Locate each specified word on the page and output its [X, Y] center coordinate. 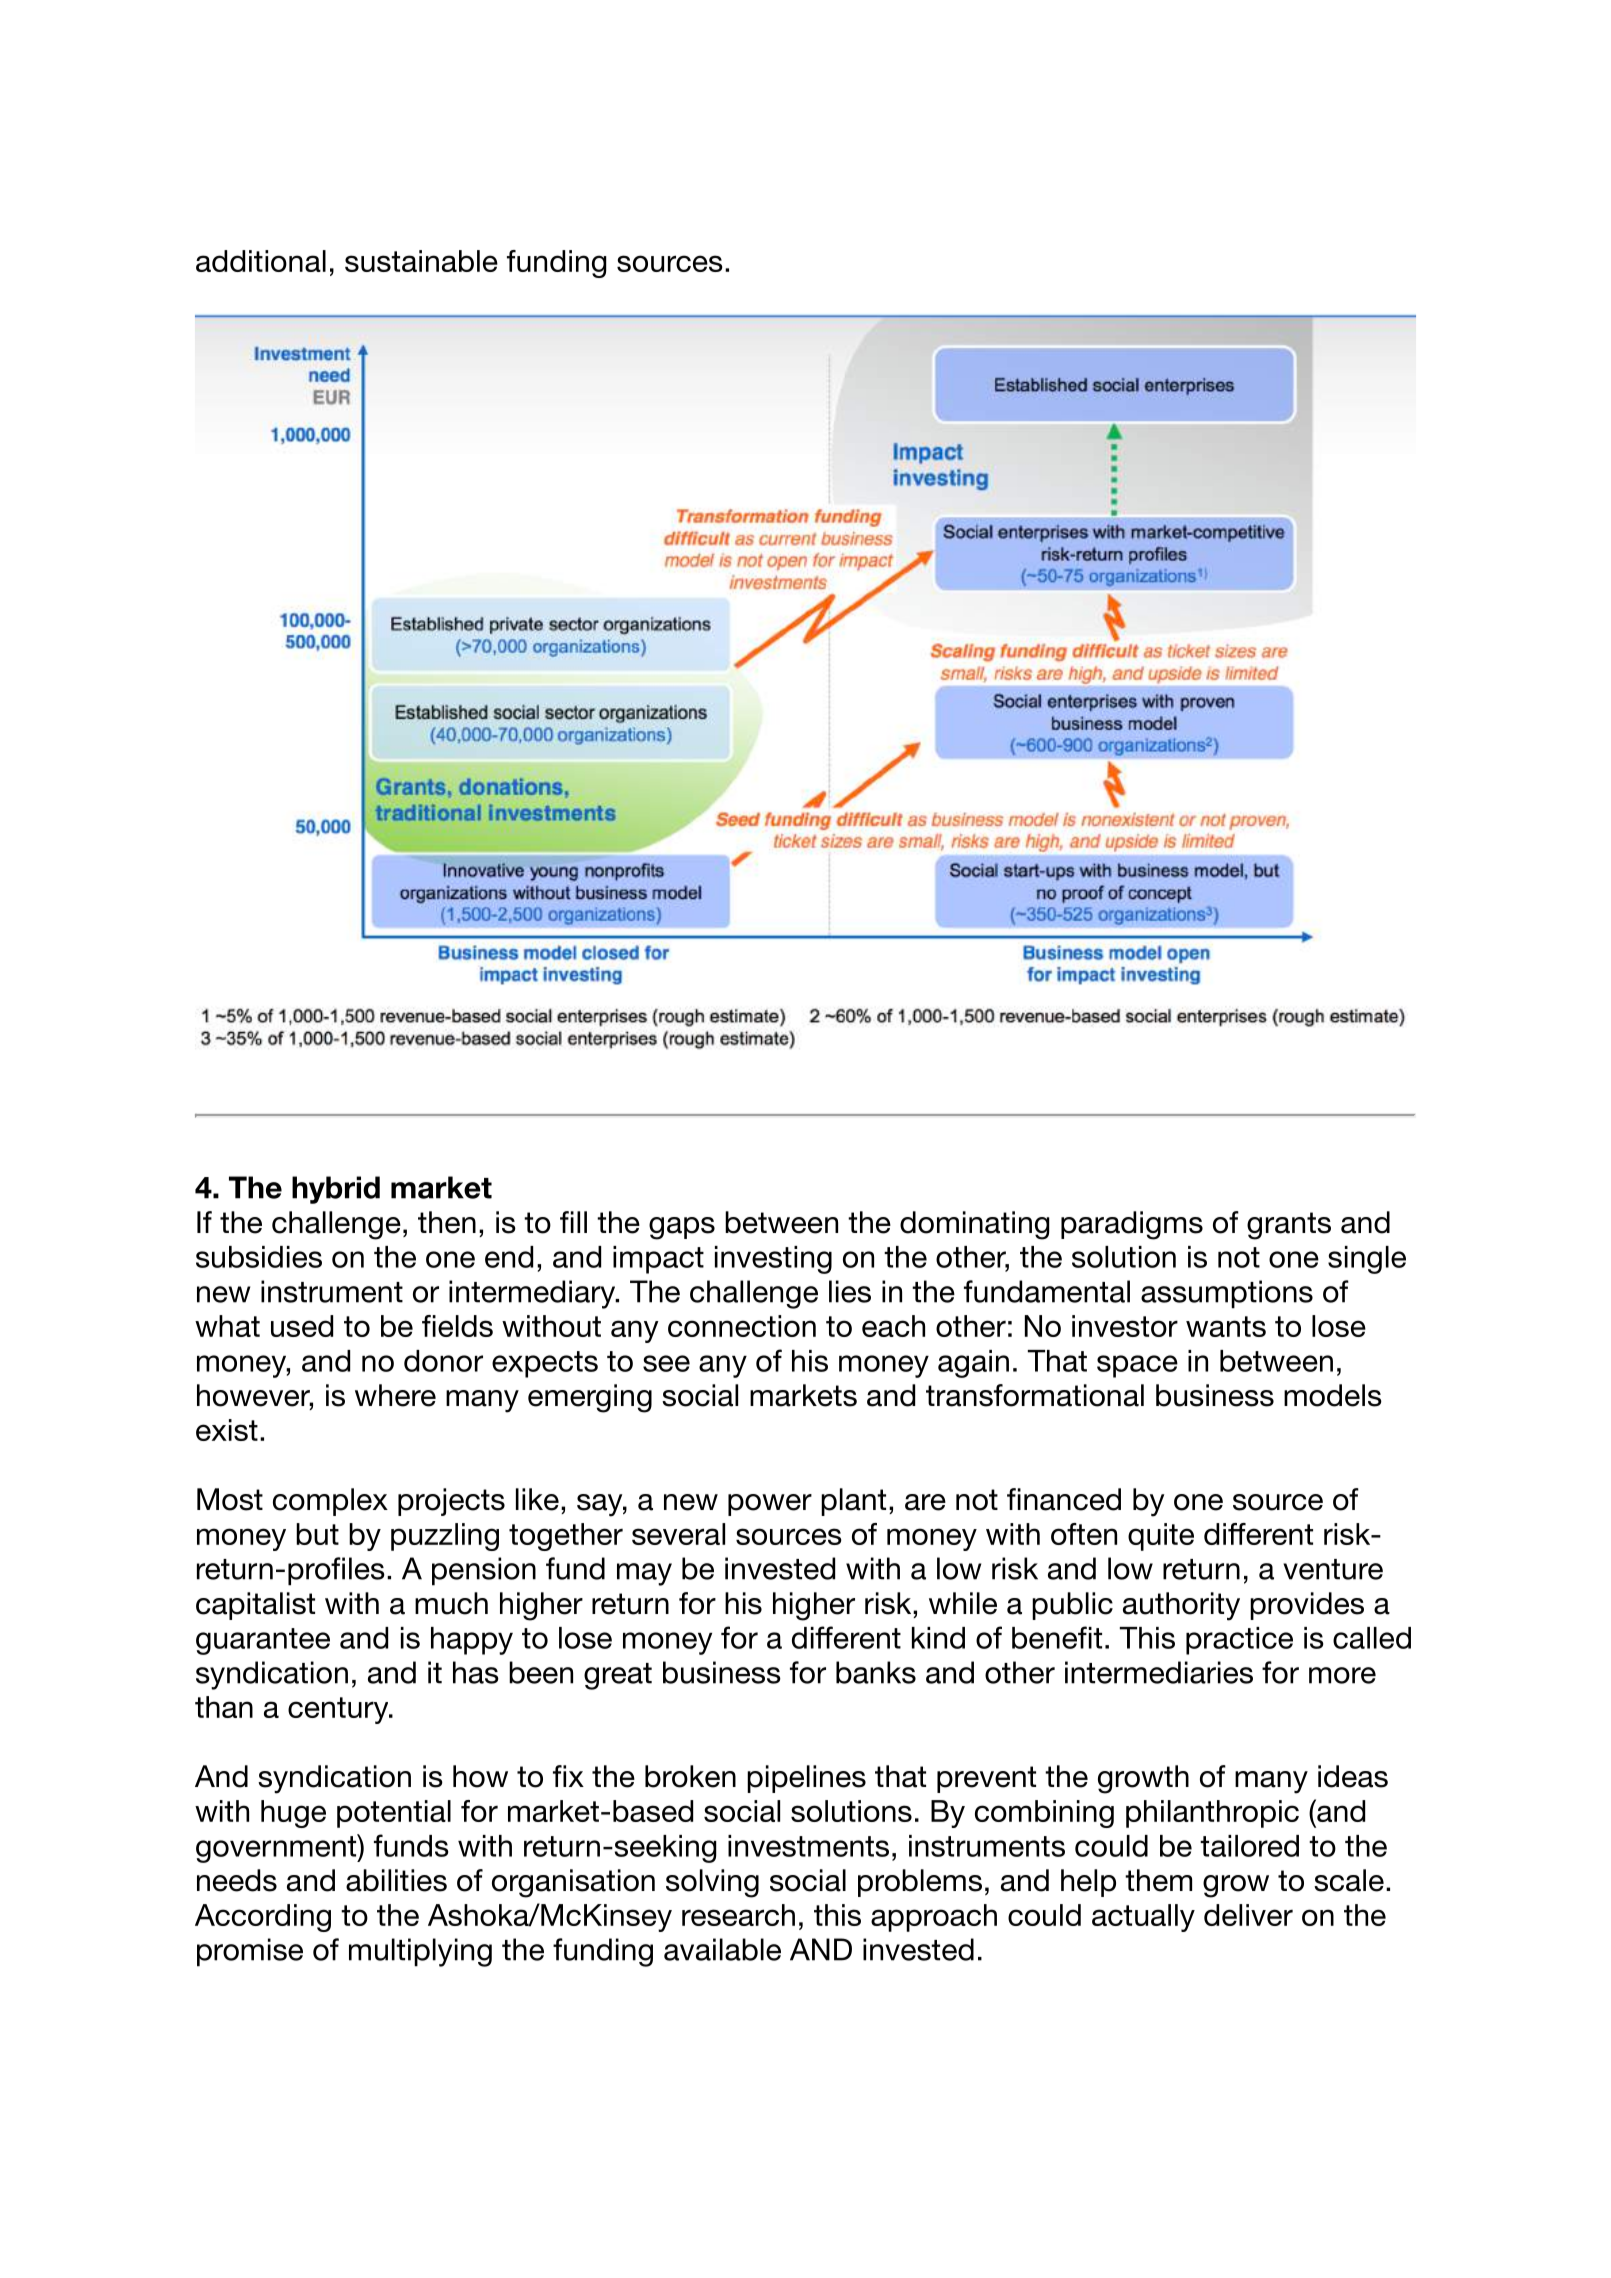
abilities [396, 1880]
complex [330, 1502]
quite [1161, 1537]
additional [261, 261]
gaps [682, 1228]
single [1367, 1260]
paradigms [1132, 1225]
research [738, 1915]
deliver [1248, 1915]
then [447, 1222]
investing [773, 1260]
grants [1289, 1226]
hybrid [336, 1190]
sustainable [421, 261]
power [770, 1505]
